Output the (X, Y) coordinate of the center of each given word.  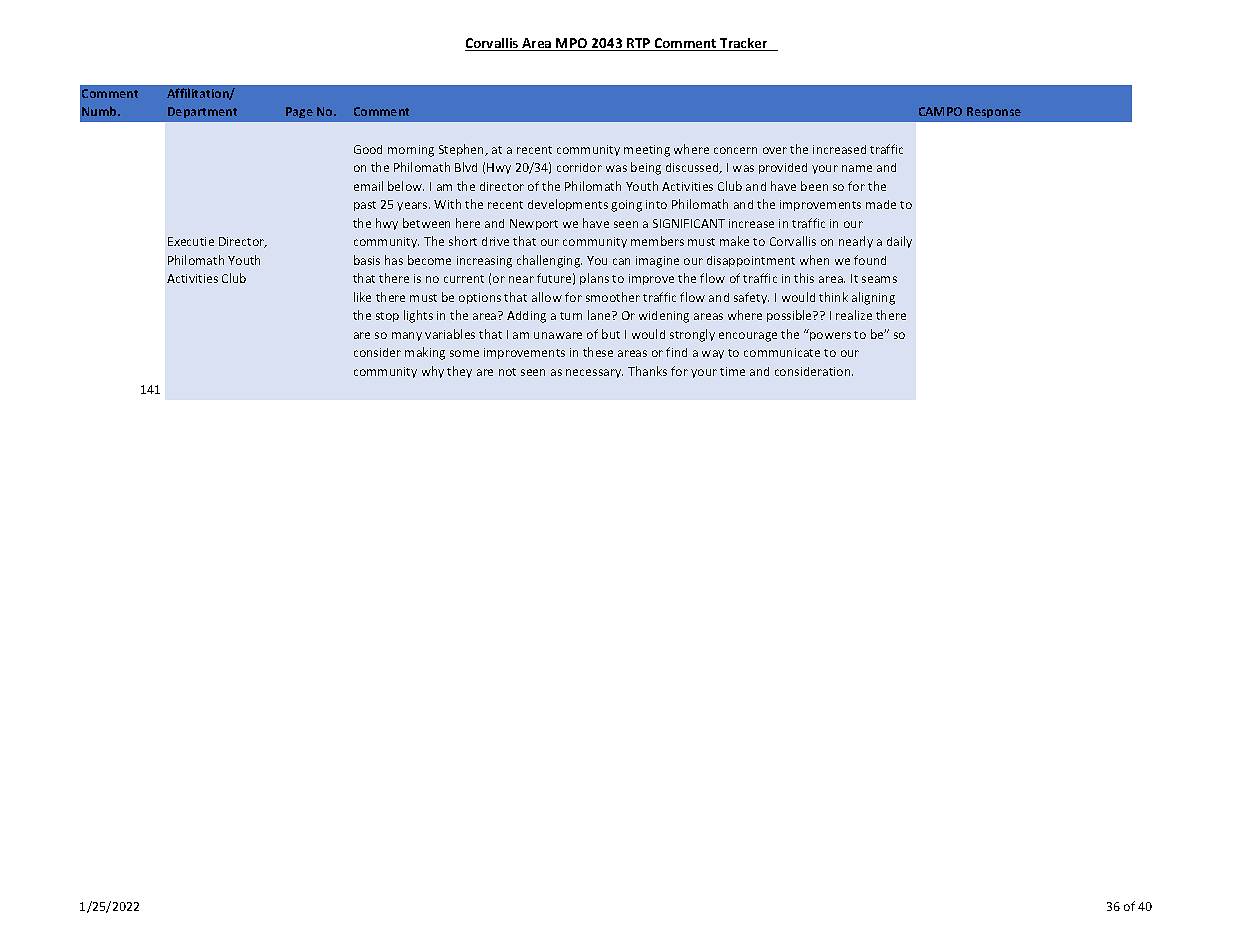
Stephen (463, 150)
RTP (639, 44)
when (814, 260)
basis (367, 260)
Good (368, 149)
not (507, 372)
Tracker (744, 44)
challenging (549, 261)
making (425, 353)
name (857, 168)
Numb (100, 111)
